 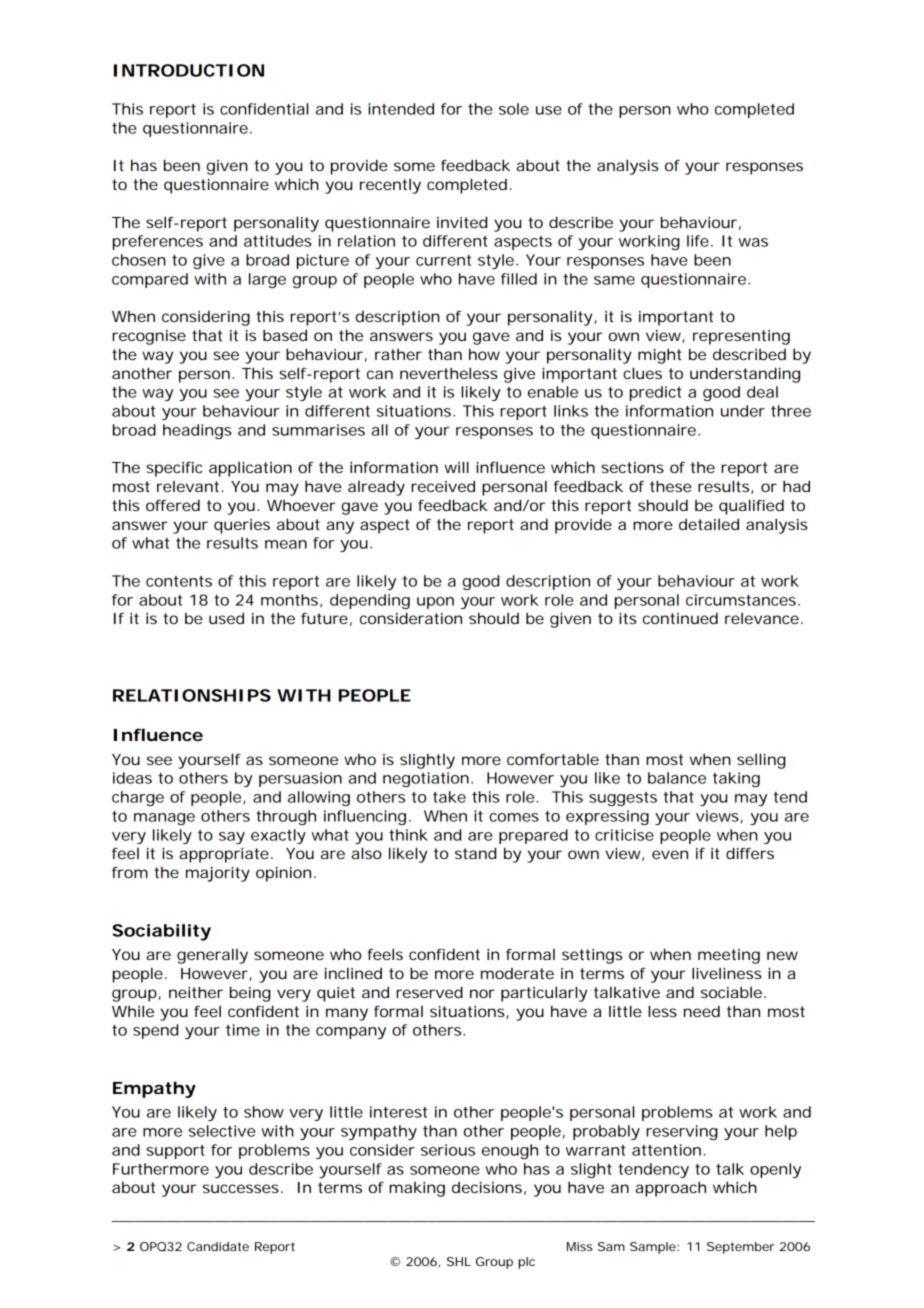 What do you see at coordinates (443, 486) in the page?
I see `received` at bounding box center [443, 486].
